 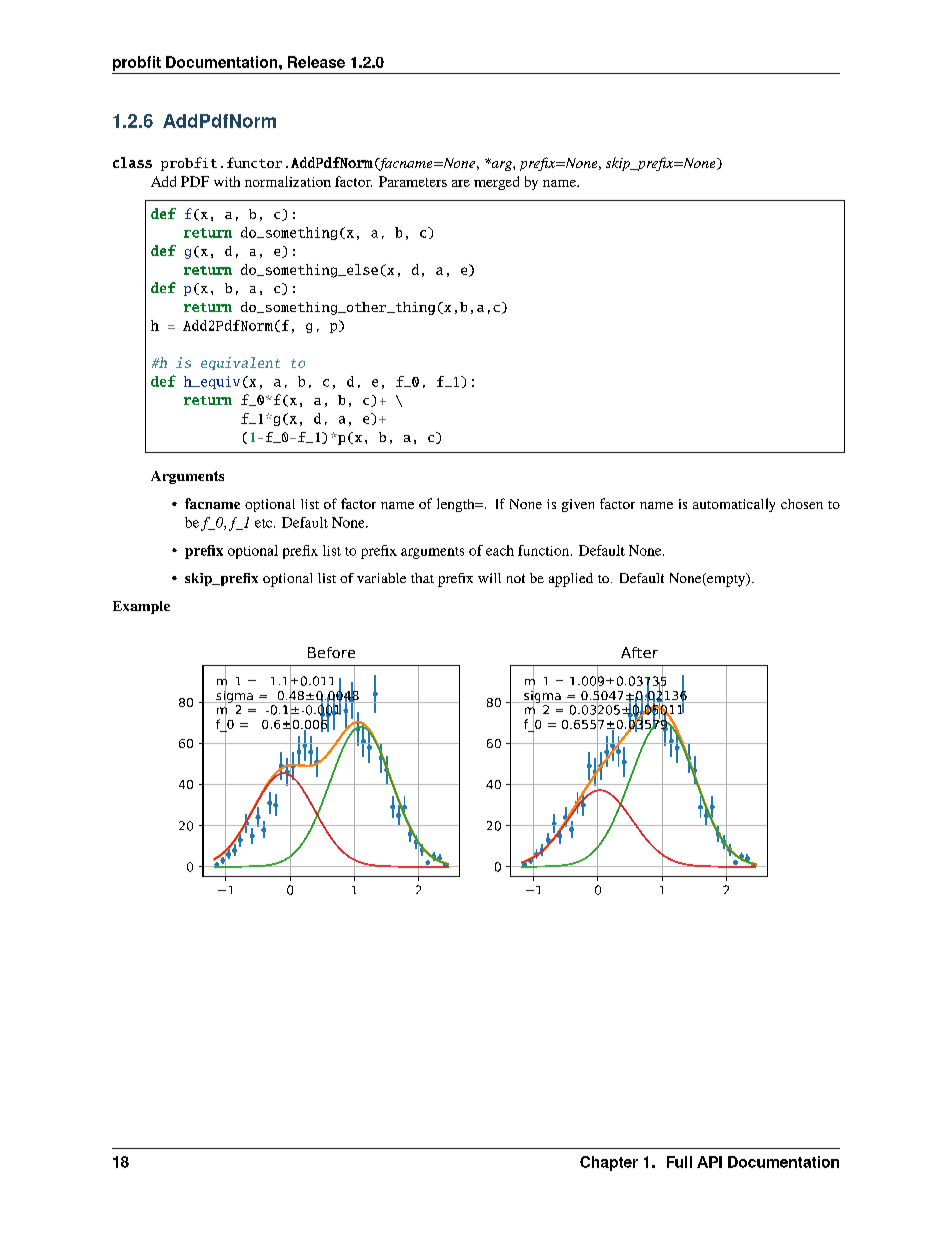 What do you see at coordinates (571, 580) in the screenshot?
I see `applied` at bounding box center [571, 580].
